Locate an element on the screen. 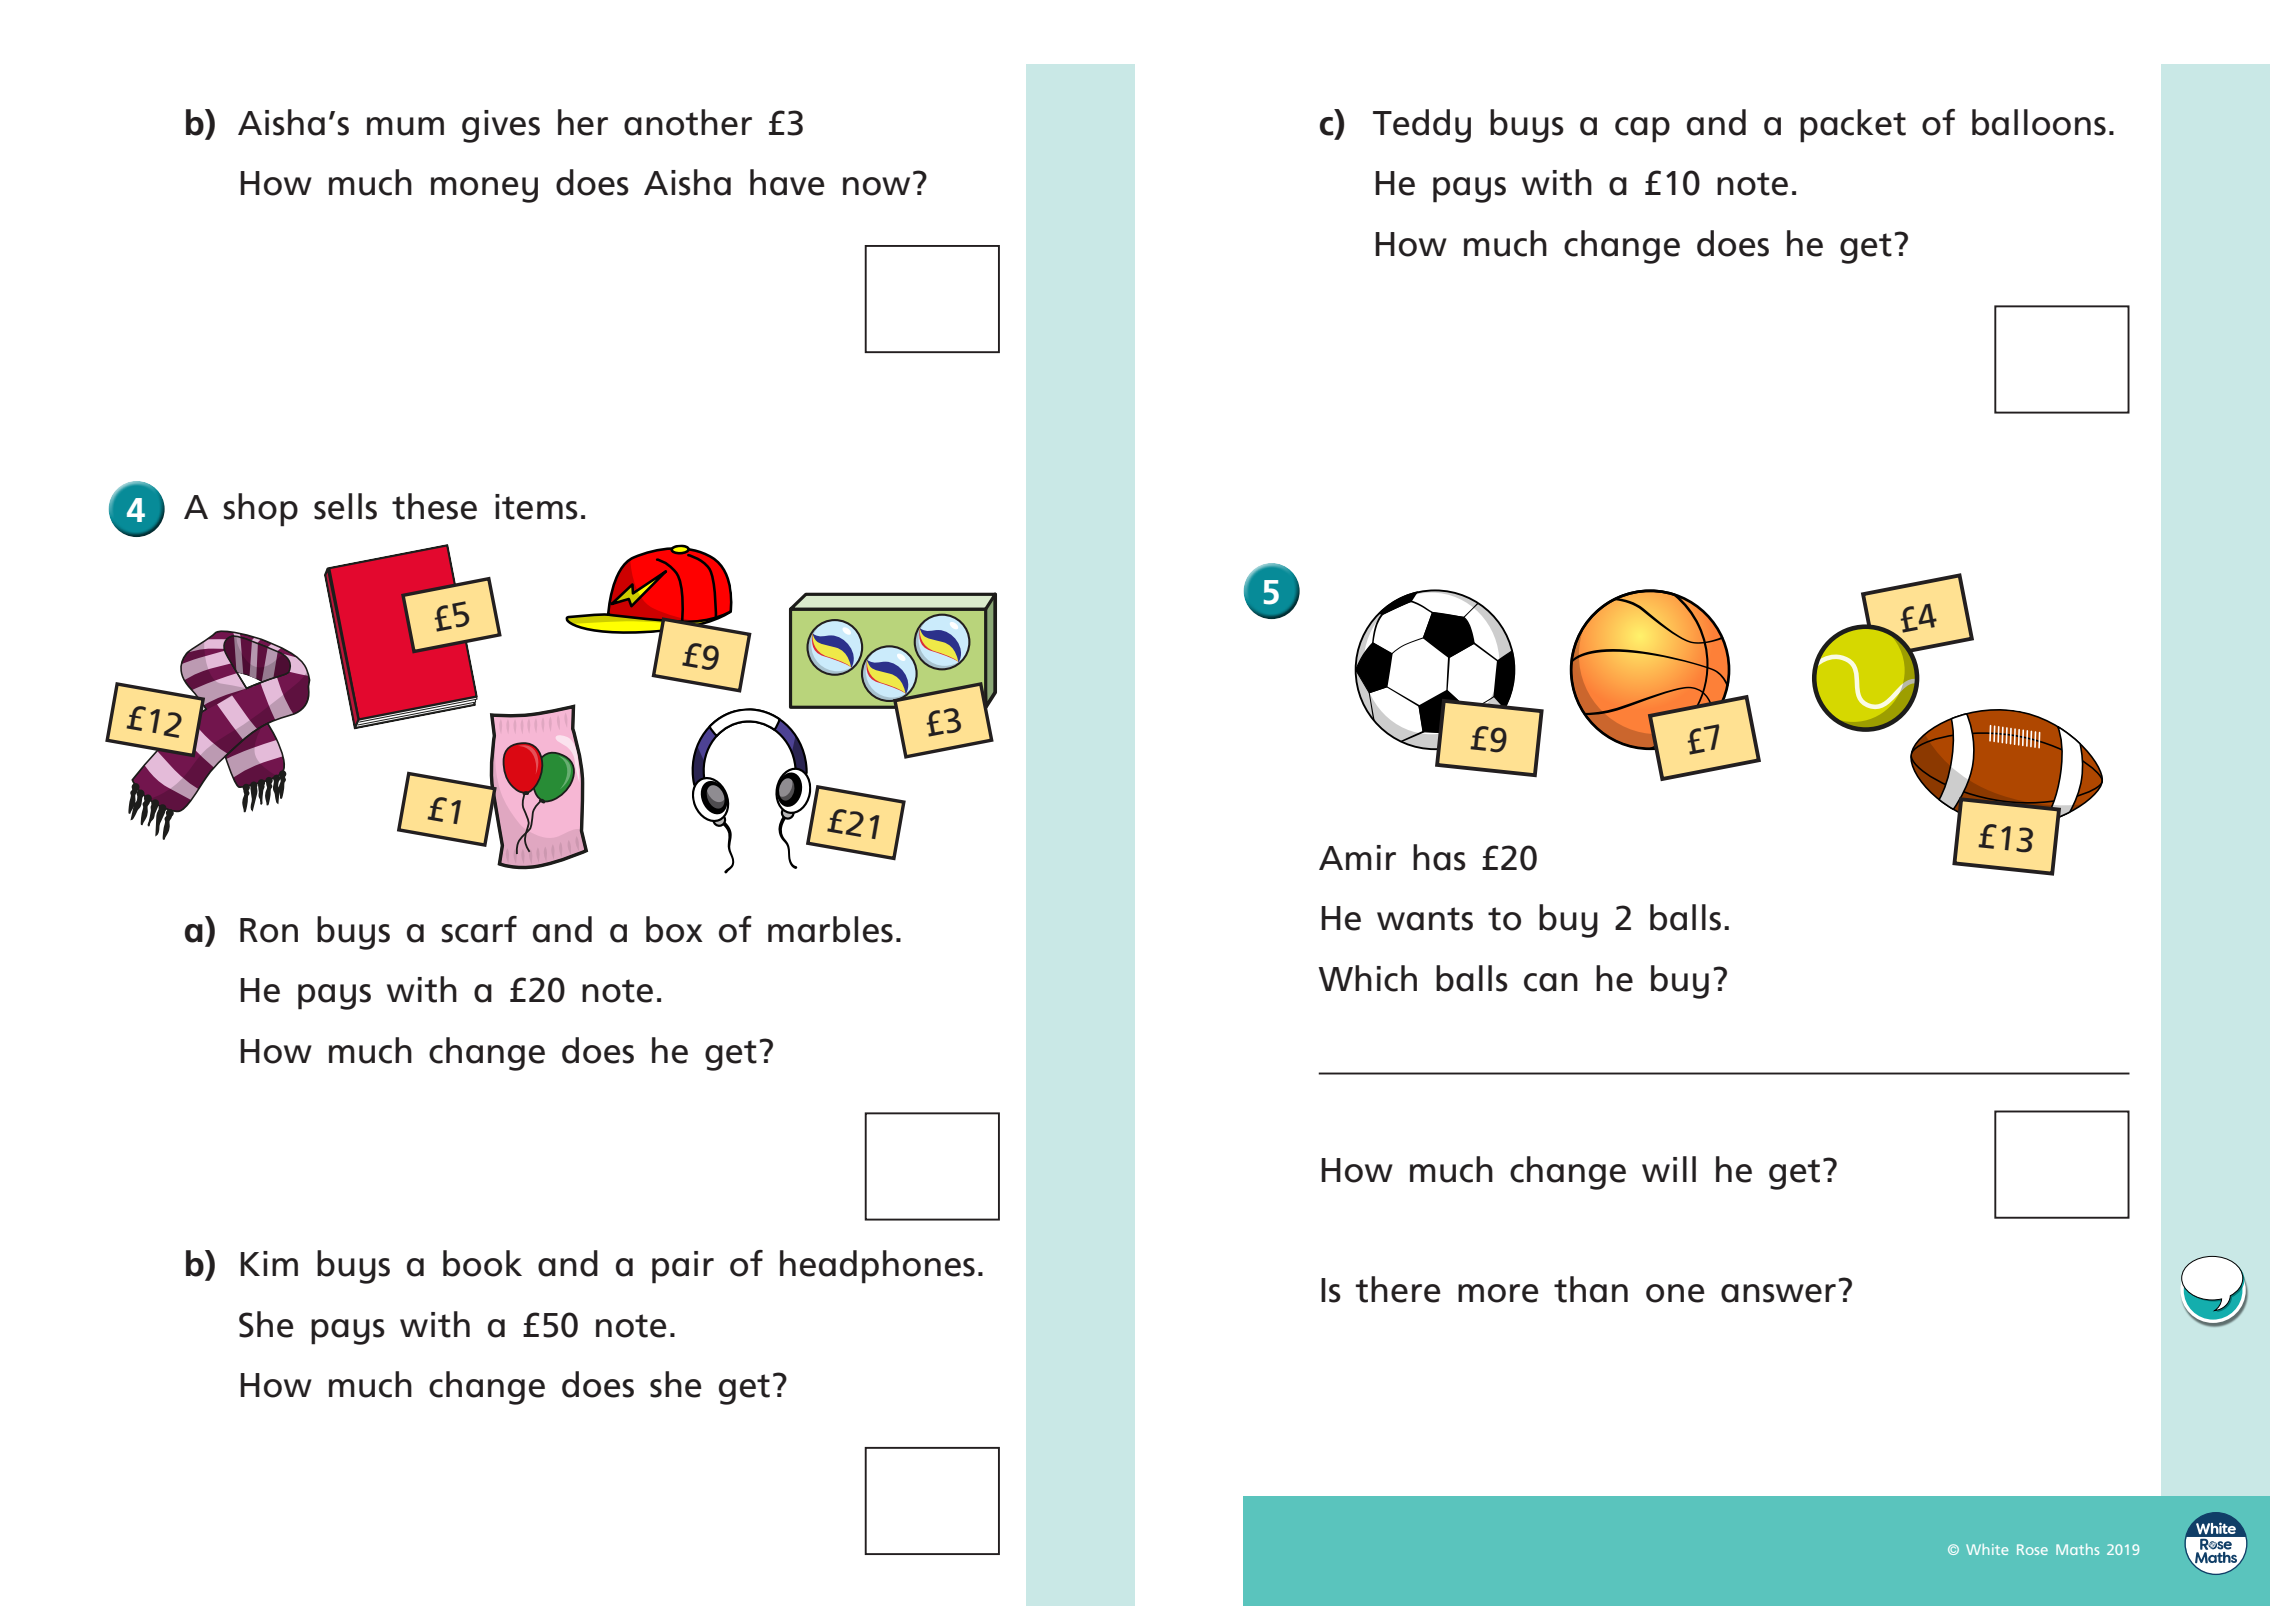 This screenshot has width=2270, height=1606. has is located at coordinates (1439, 857).
